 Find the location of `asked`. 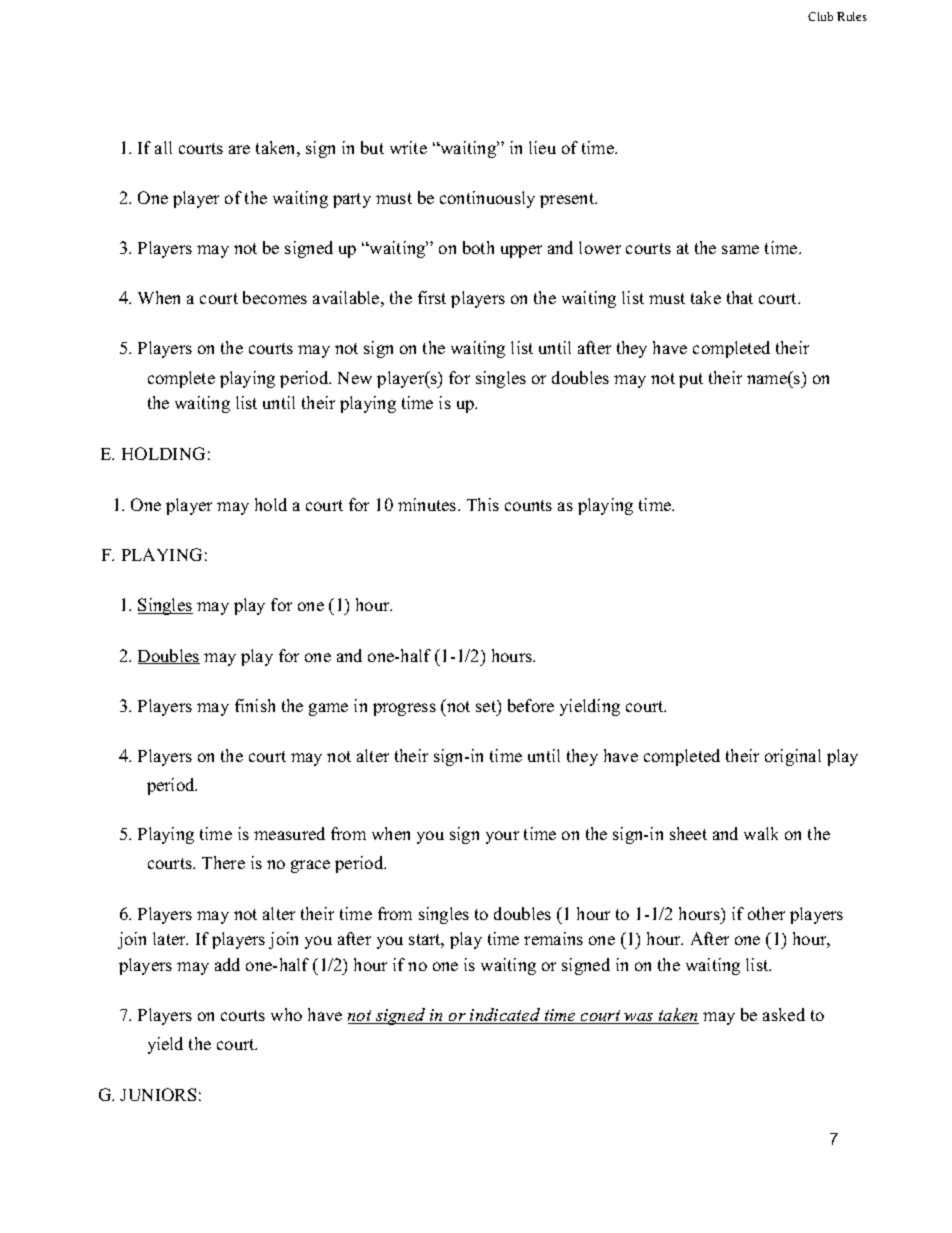

asked is located at coordinates (784, 1014).
